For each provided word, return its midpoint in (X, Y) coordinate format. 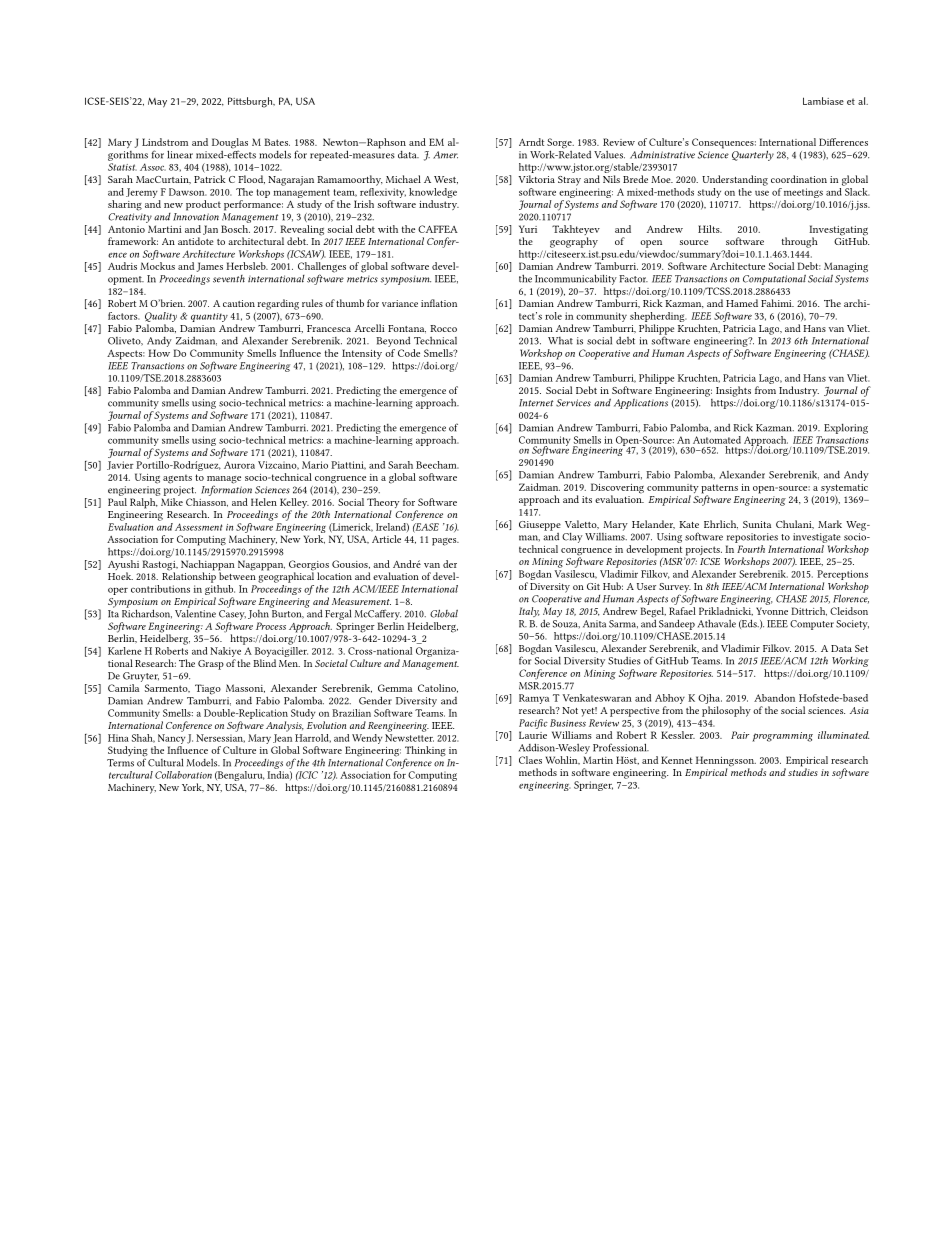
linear (180, 154)
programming (782, 737)
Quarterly (753, 155)
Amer (445, 155)
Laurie (533, 735)
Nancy (171, 739)
